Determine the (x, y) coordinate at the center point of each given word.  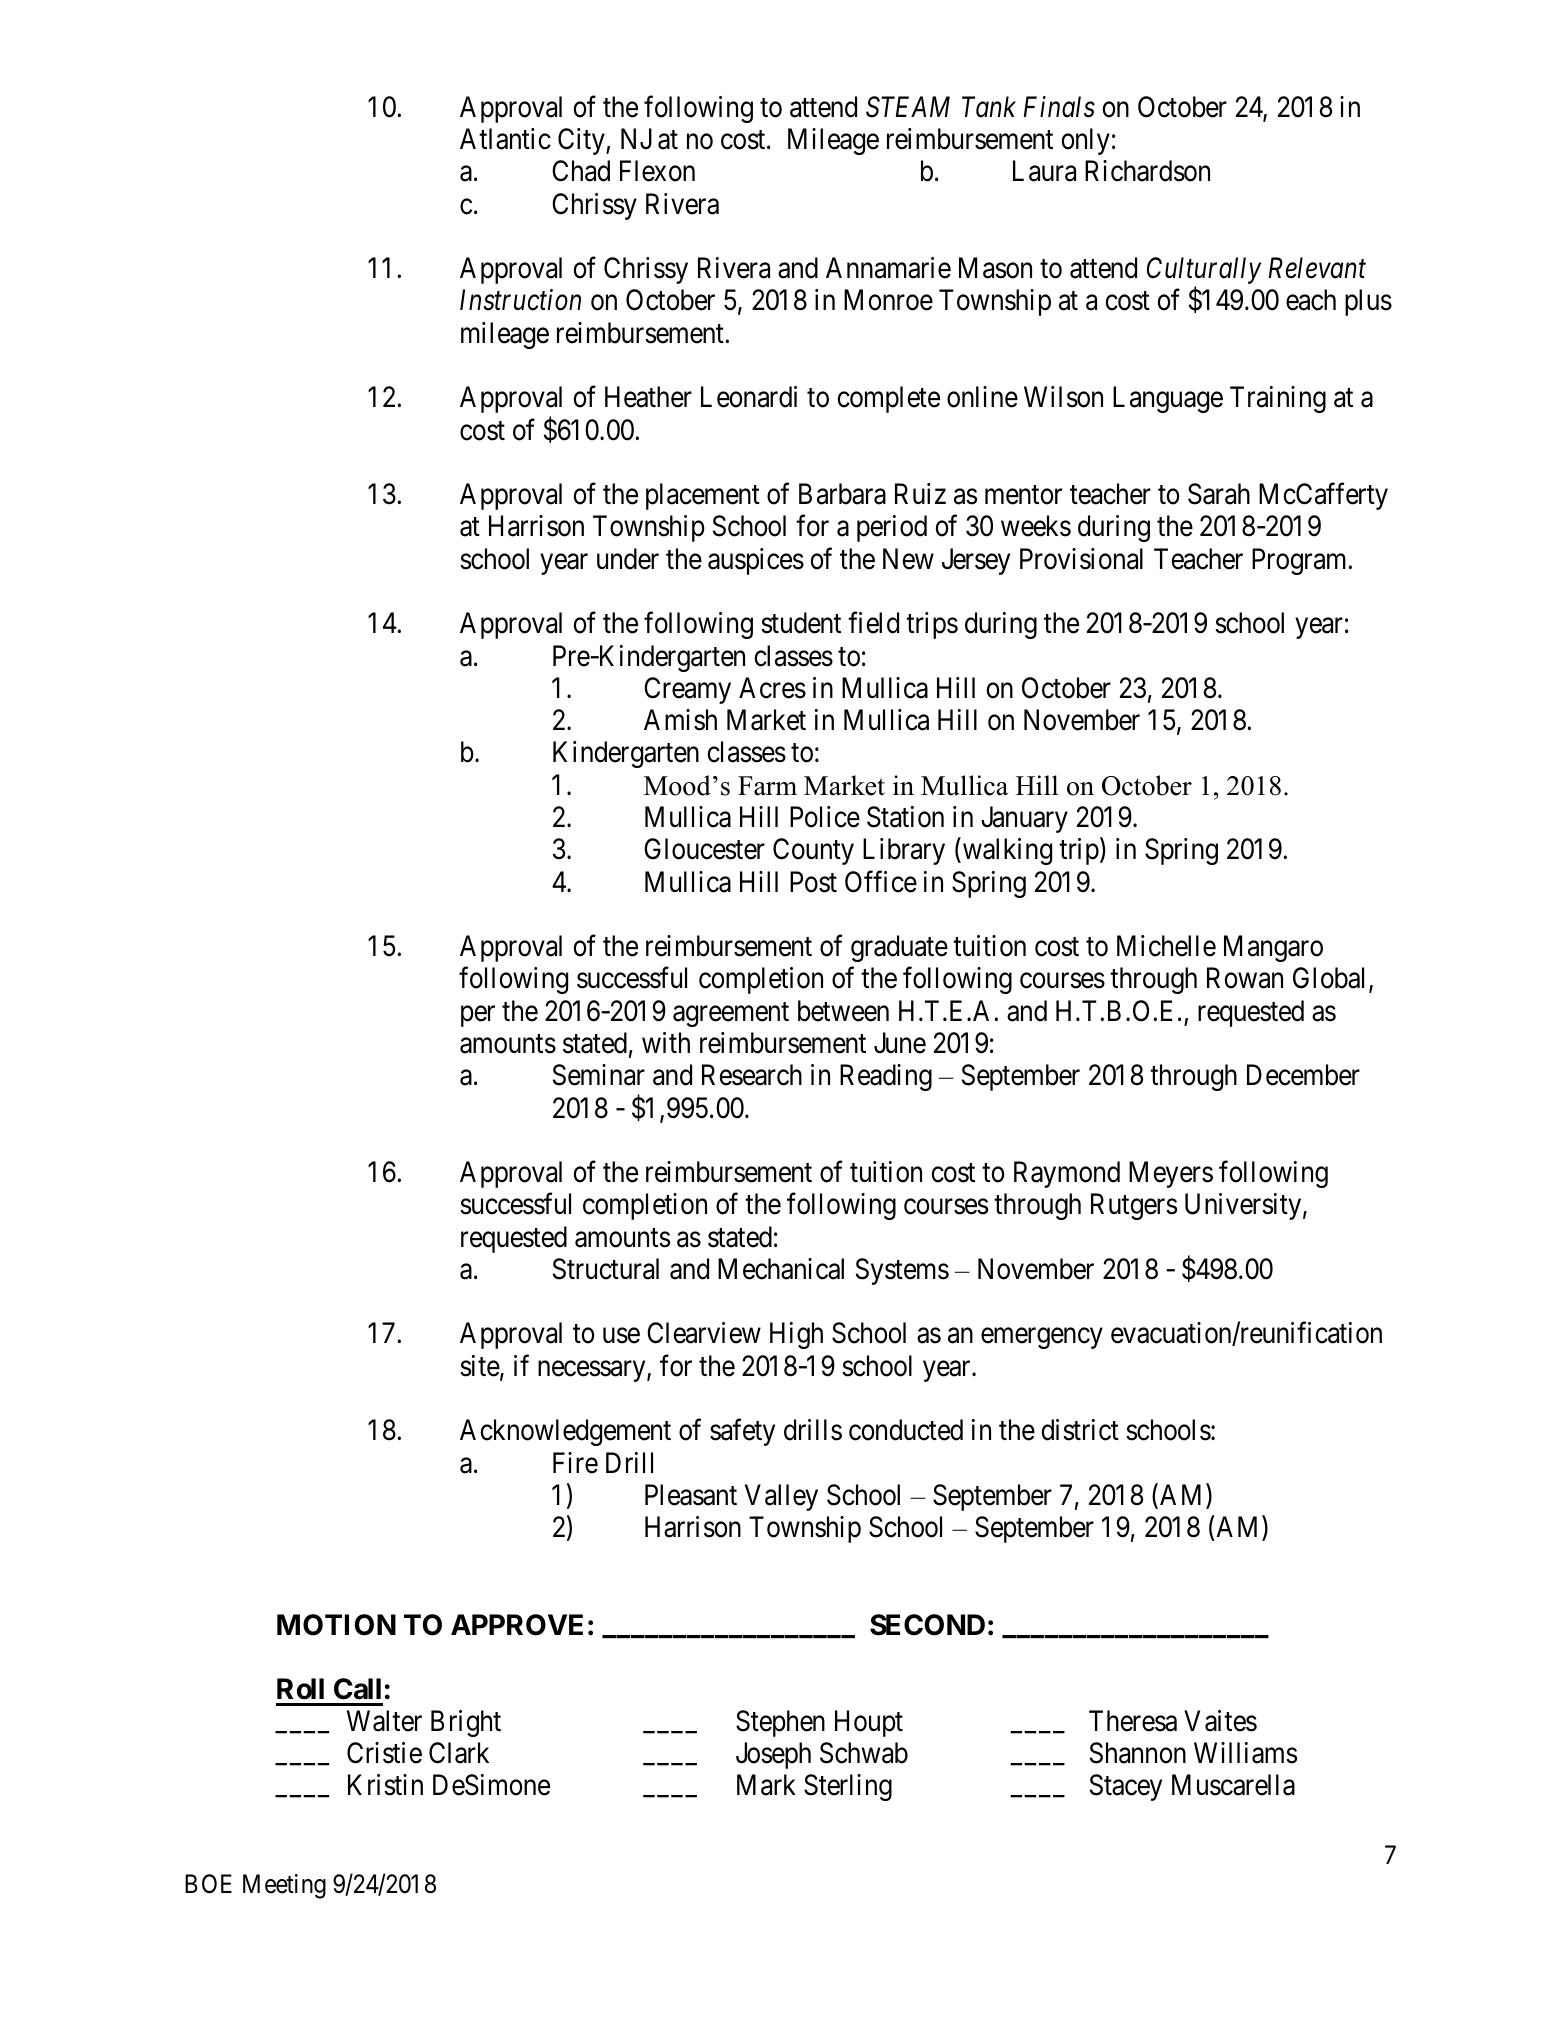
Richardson (1147, 171)
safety (742, 1432)
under (628, 559)
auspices (756, 561)
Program (1301, 561)
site (480, 1367)
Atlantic (505, 139)
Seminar (599, 1075)
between (843, 1011)
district (1080, 1430)
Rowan (1245, 978)
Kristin (385, 1785)
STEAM (908, 107)
